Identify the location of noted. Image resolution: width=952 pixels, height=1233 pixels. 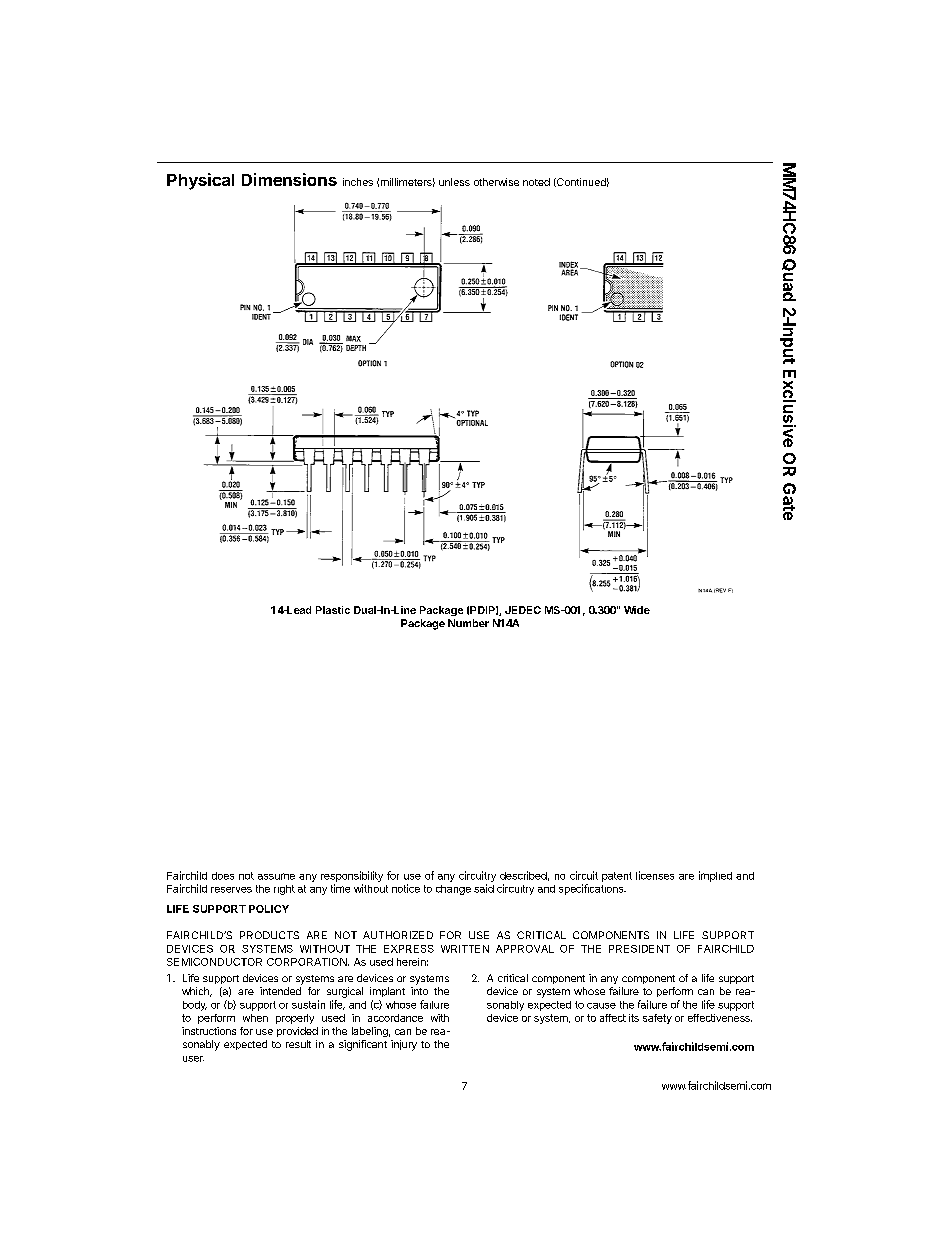
(536, 182).
